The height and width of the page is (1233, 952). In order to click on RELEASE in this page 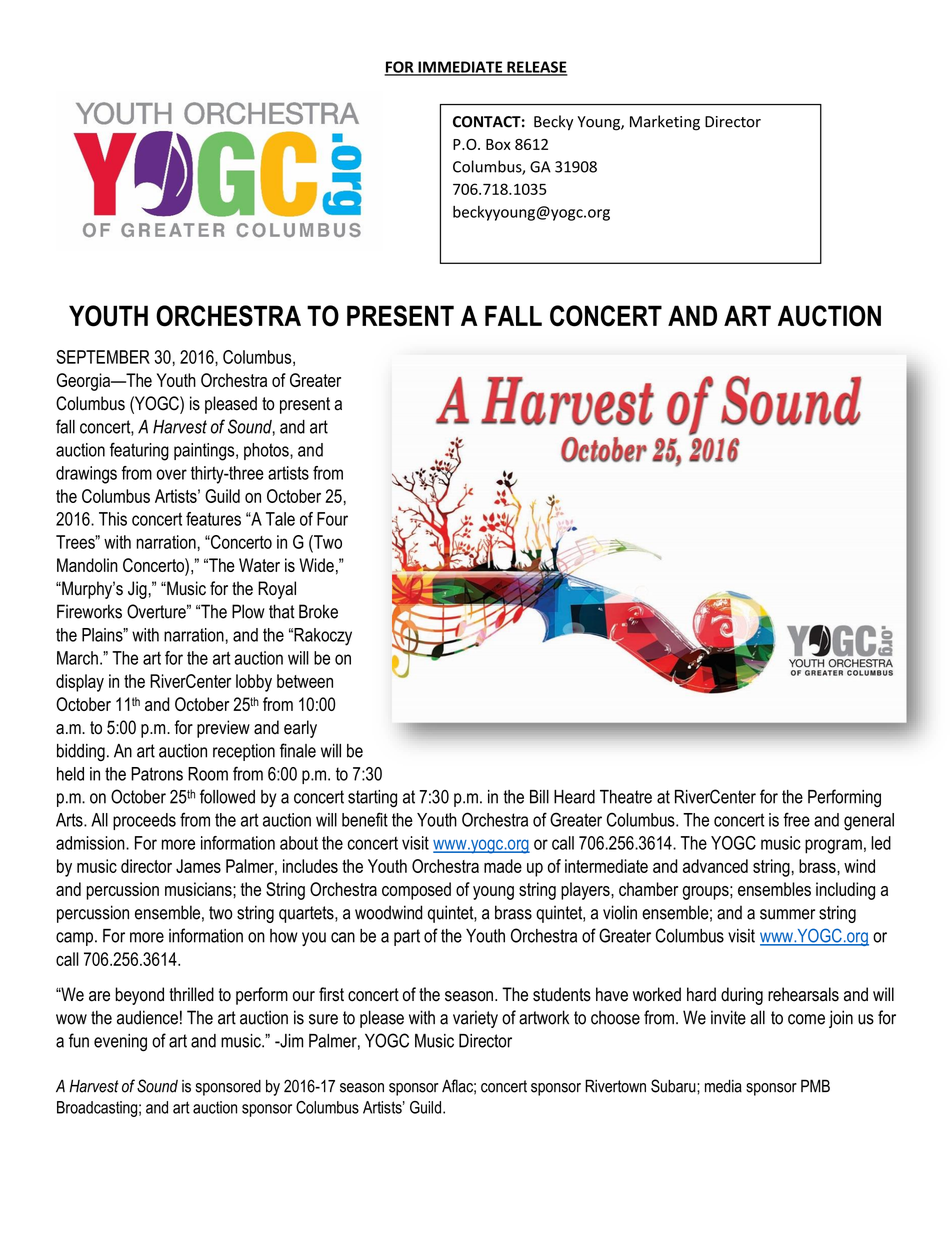, I will do `click(536, 68)`.
